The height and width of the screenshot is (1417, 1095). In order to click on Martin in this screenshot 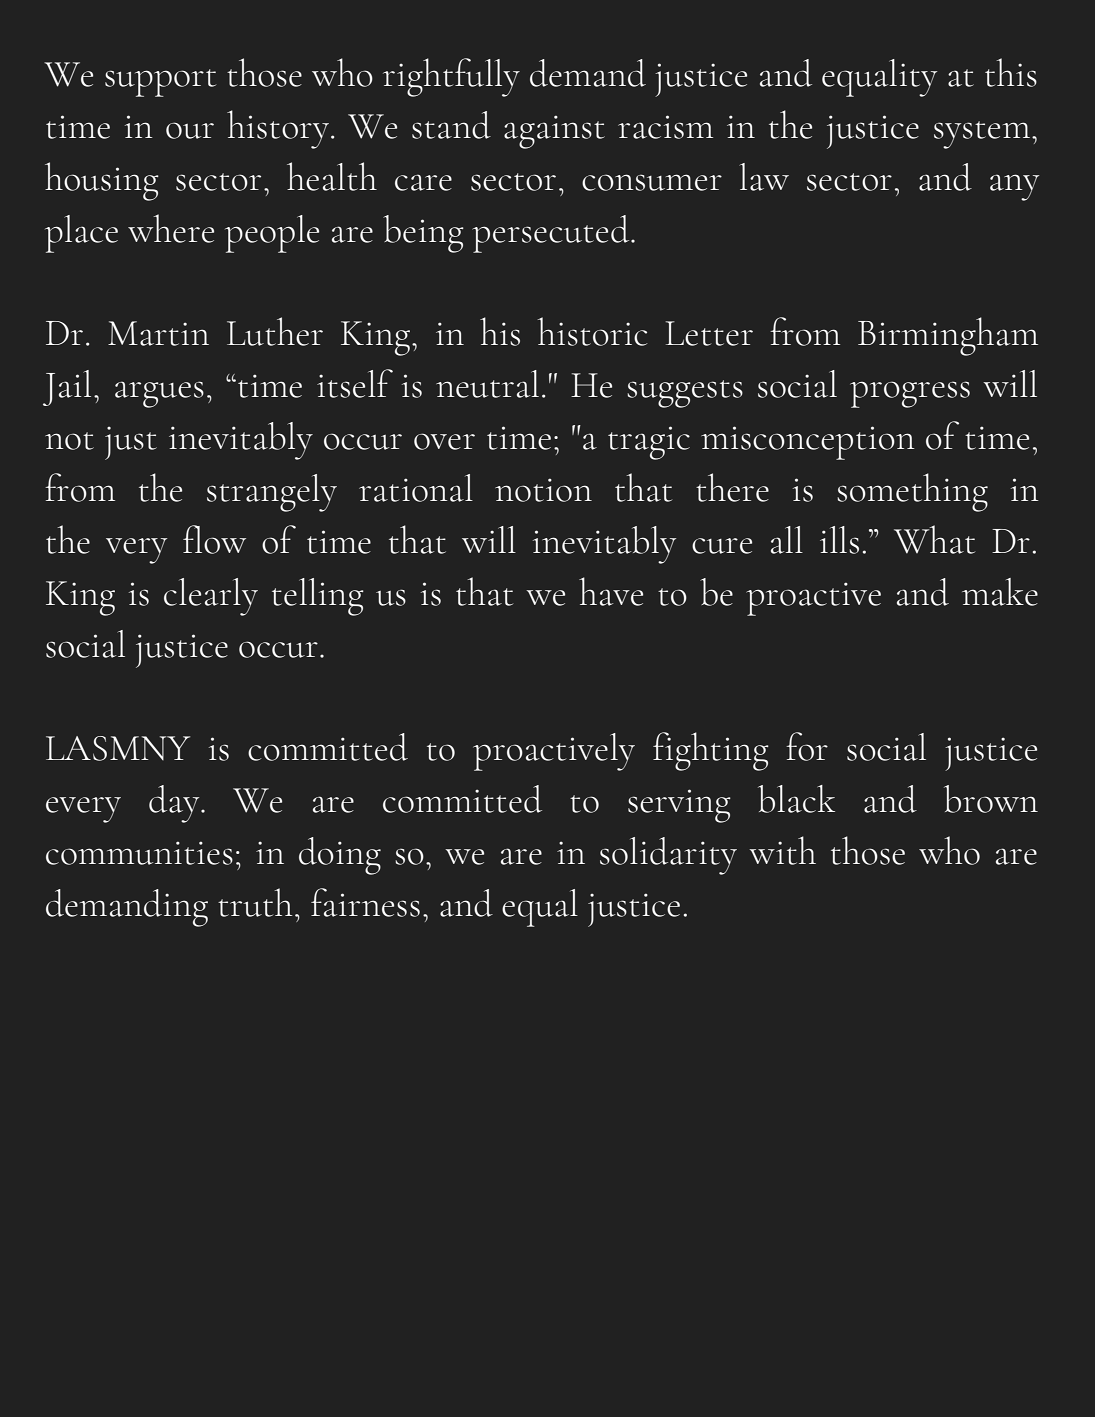, I will do `click(158, 333)`.
